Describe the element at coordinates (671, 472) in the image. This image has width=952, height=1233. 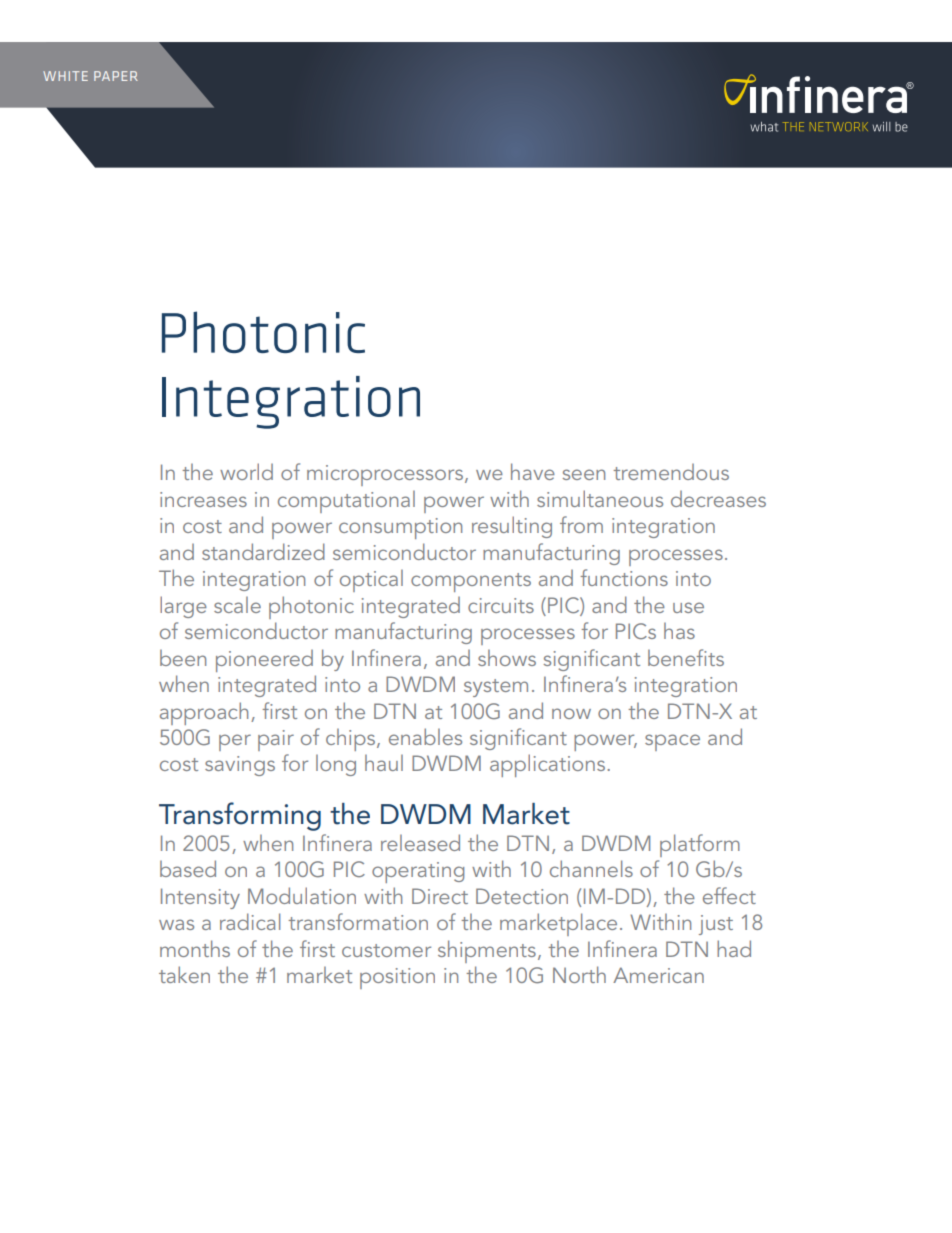
I see `tremendous` at that location.
